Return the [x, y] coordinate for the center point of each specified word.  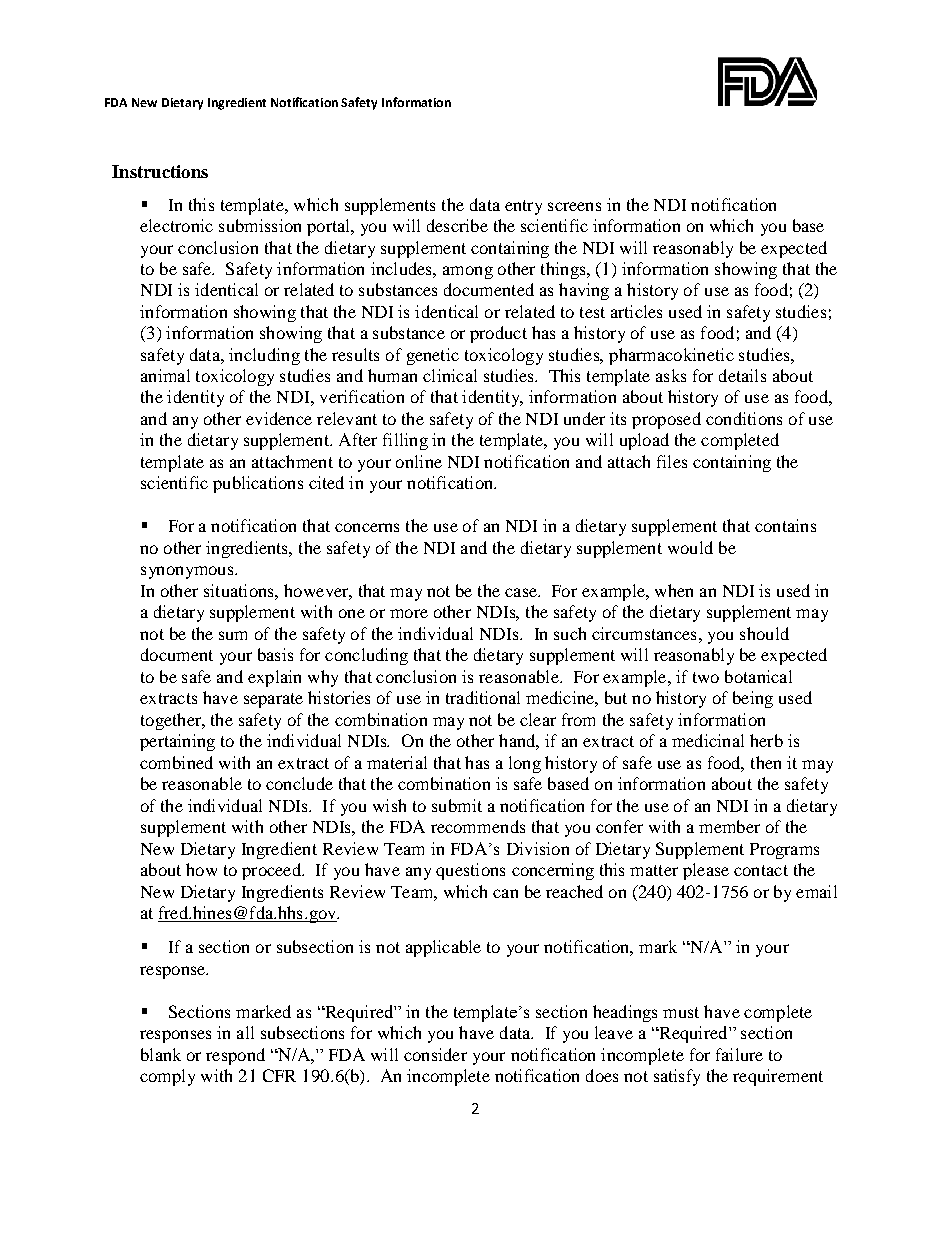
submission [260, 225]
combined [176, 762]
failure [739, 1054]
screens [574, 206]
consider [435, 1054]
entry [523, 207]
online [419, 461]
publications [258, 484]
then [766, 762]
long [525, 764]
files [672, 461]
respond [235, 1056]
